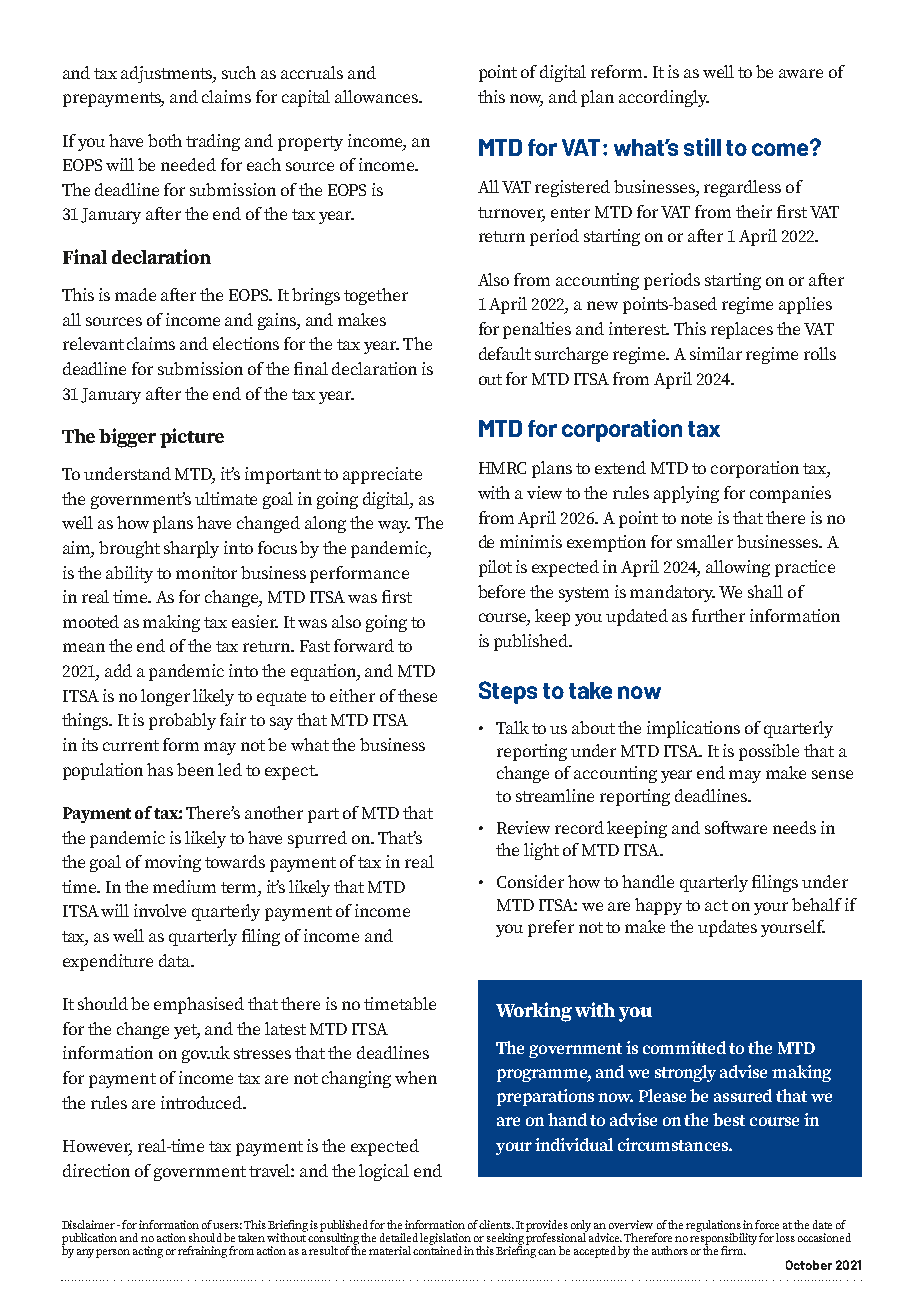 This screenshot has height=1311, width=924. Describe the element at coordinates (165, 140) in the screenshot. I see `both` at that location.
